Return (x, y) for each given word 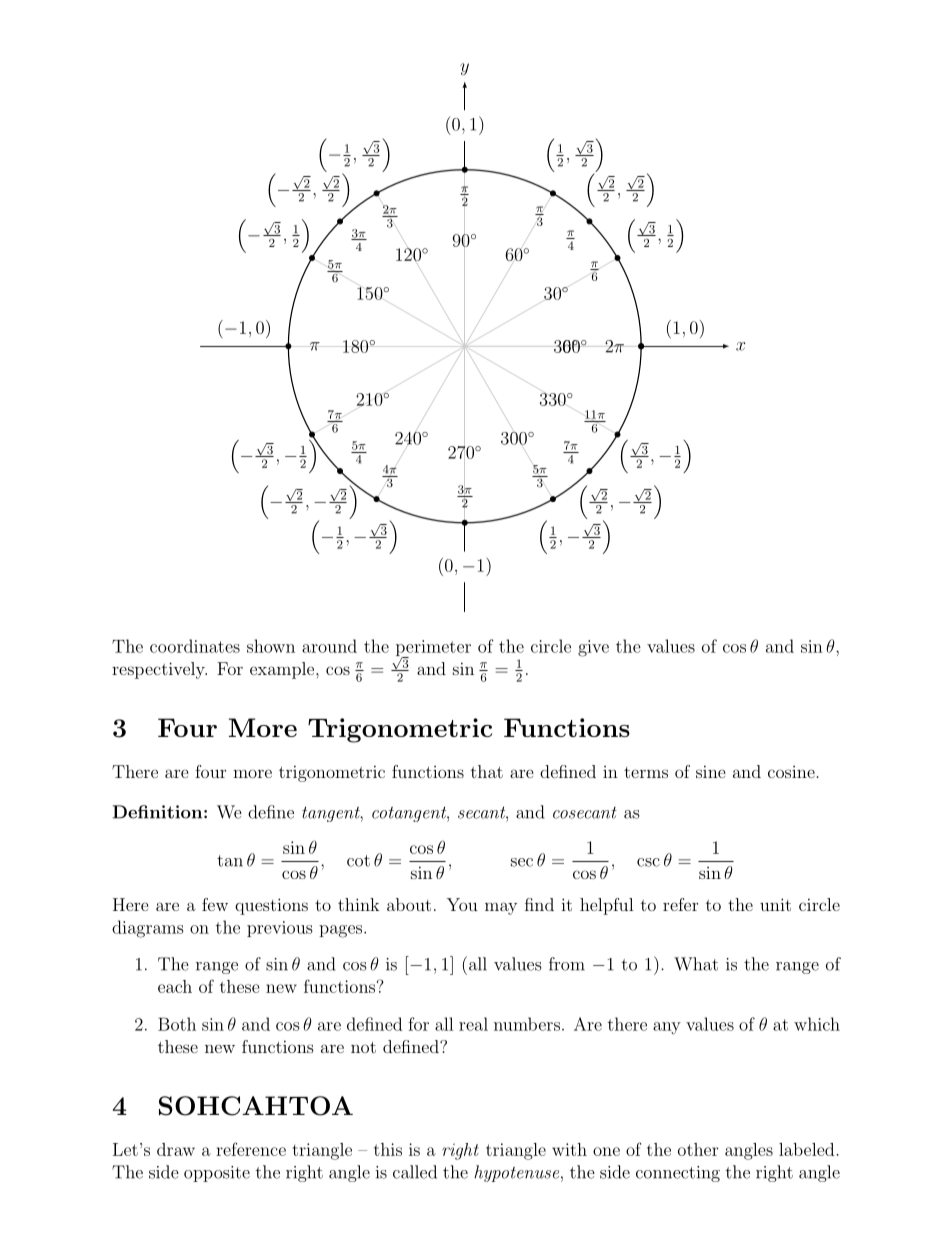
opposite (217, 1174)
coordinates (195, 646)
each (175, 986)
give (593, 648)
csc (648, 862)
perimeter (433, 649)
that (487, 771)
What (696, 964)
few (215, 904)
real (473, 1024)
